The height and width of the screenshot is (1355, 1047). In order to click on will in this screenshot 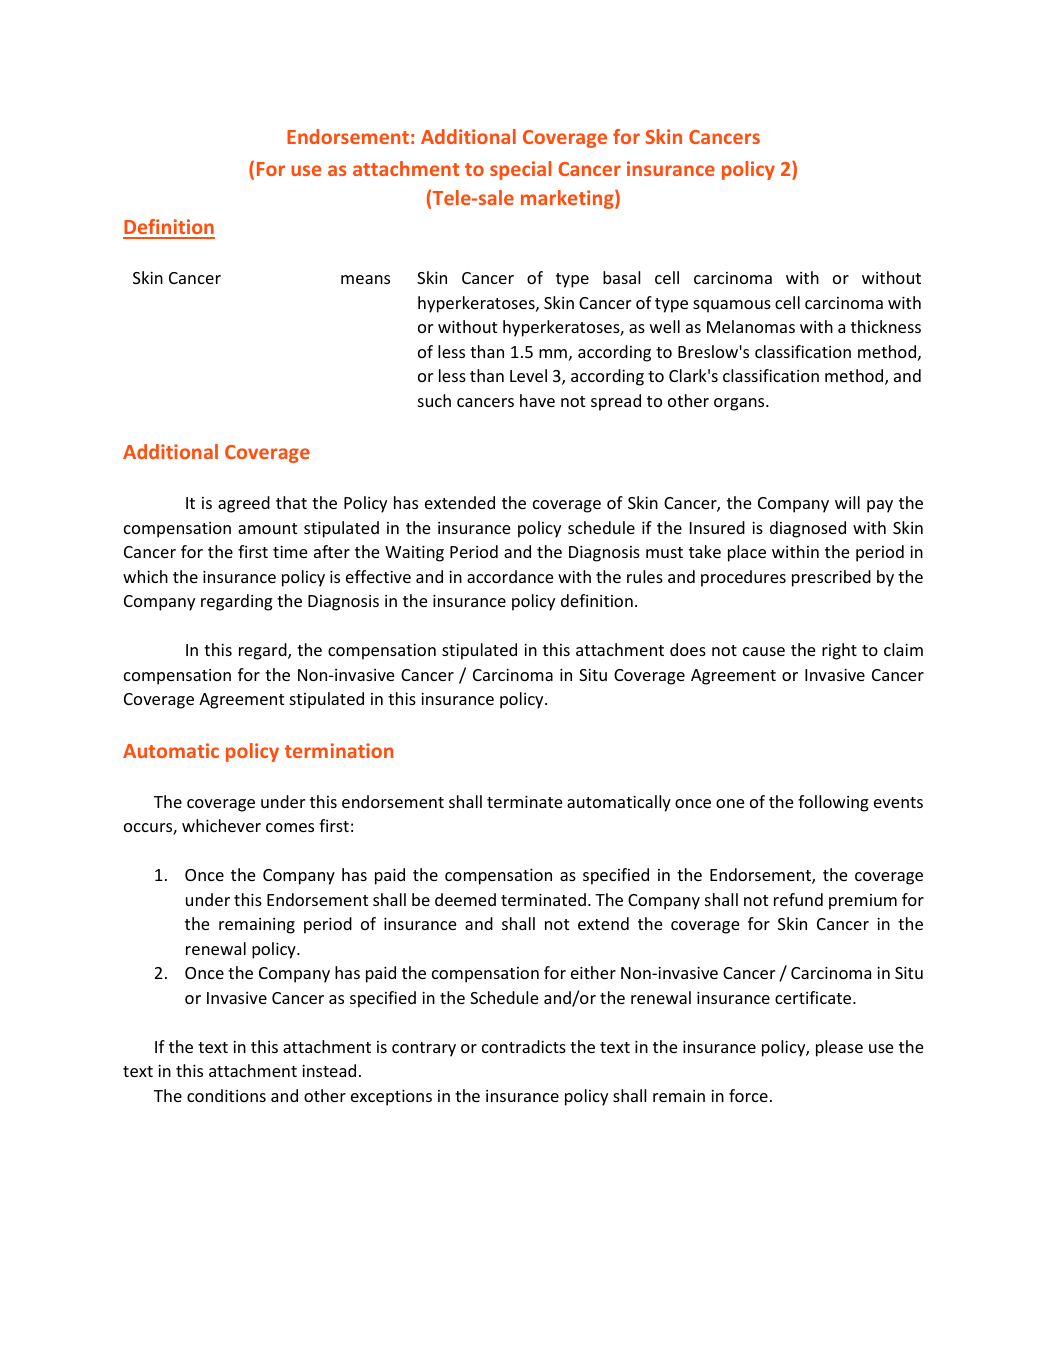, I will do `click(847, 502)`.
